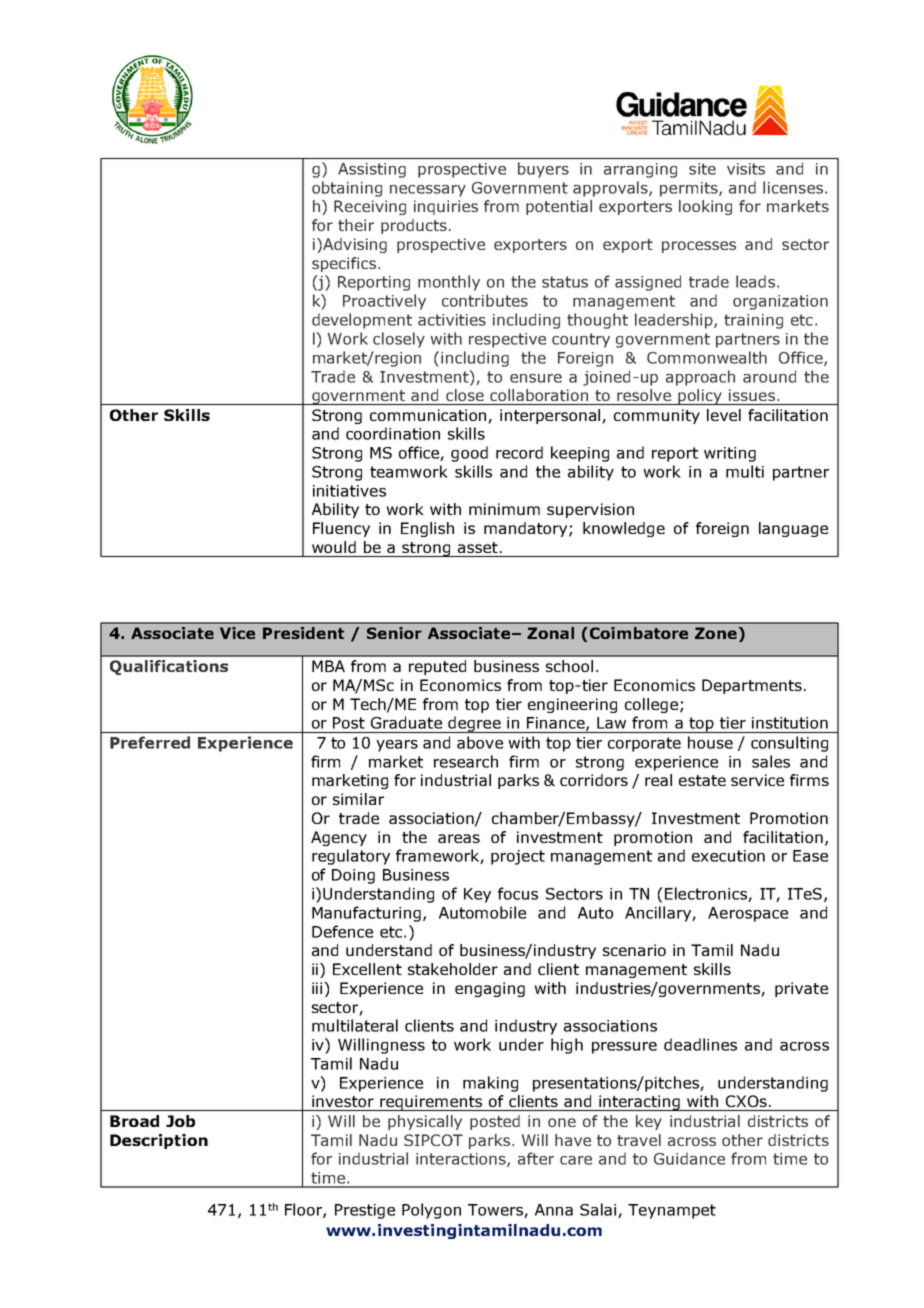 This screenshot has width=924, height=1308. Describe the element at coordinates (462, 1160) in the screenshot. I see `interactions` at that location.
